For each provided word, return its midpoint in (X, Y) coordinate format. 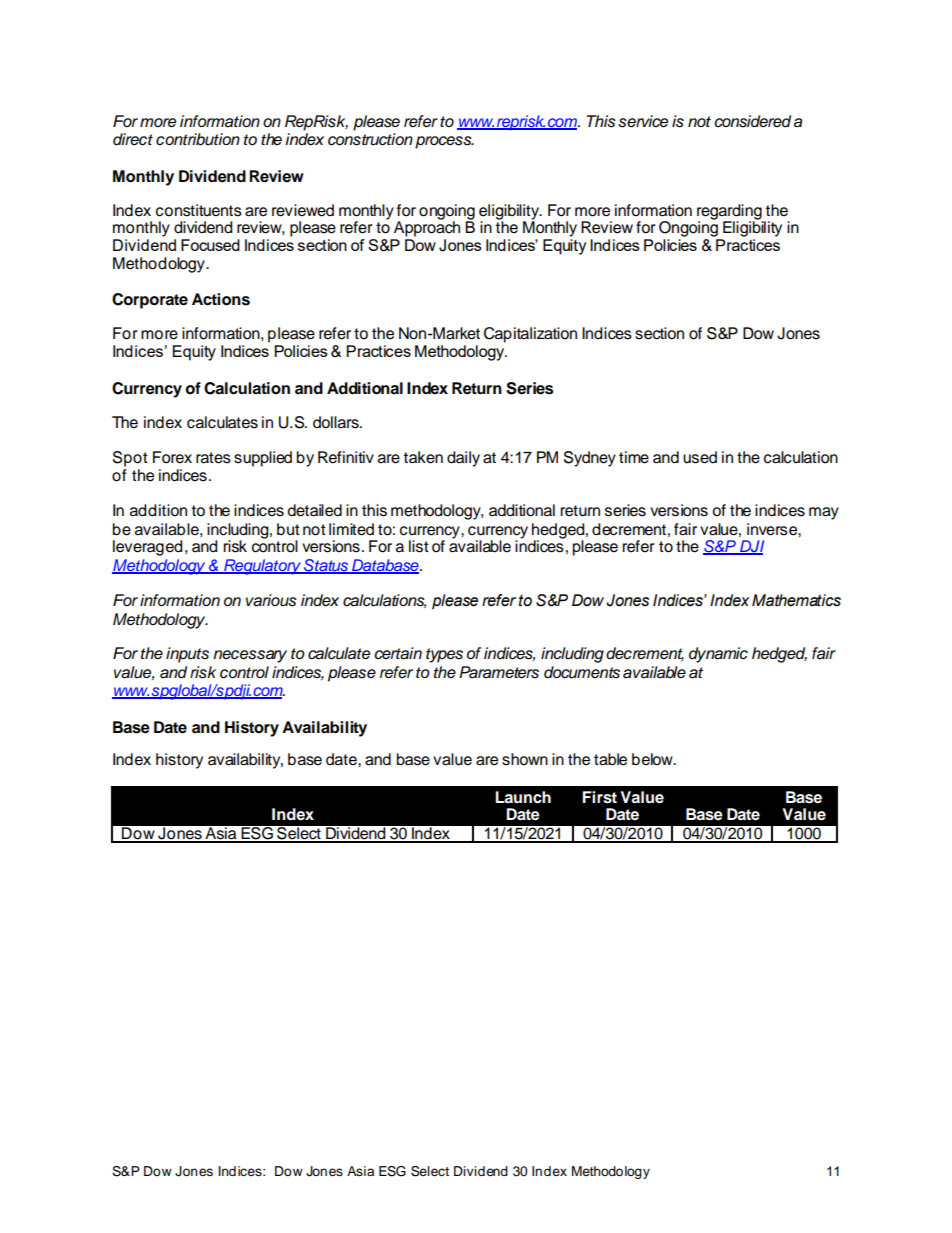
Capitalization (530, 335)
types (444, 655)
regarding (730, 213)
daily (463, 459)
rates (213, 458)
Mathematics (796, 600)
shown (525, 759)
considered (752, 121)
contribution (198, 139)
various (271, 600)
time (634, 457)
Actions (221, 299)
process (444, 142)
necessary (250, 656)
